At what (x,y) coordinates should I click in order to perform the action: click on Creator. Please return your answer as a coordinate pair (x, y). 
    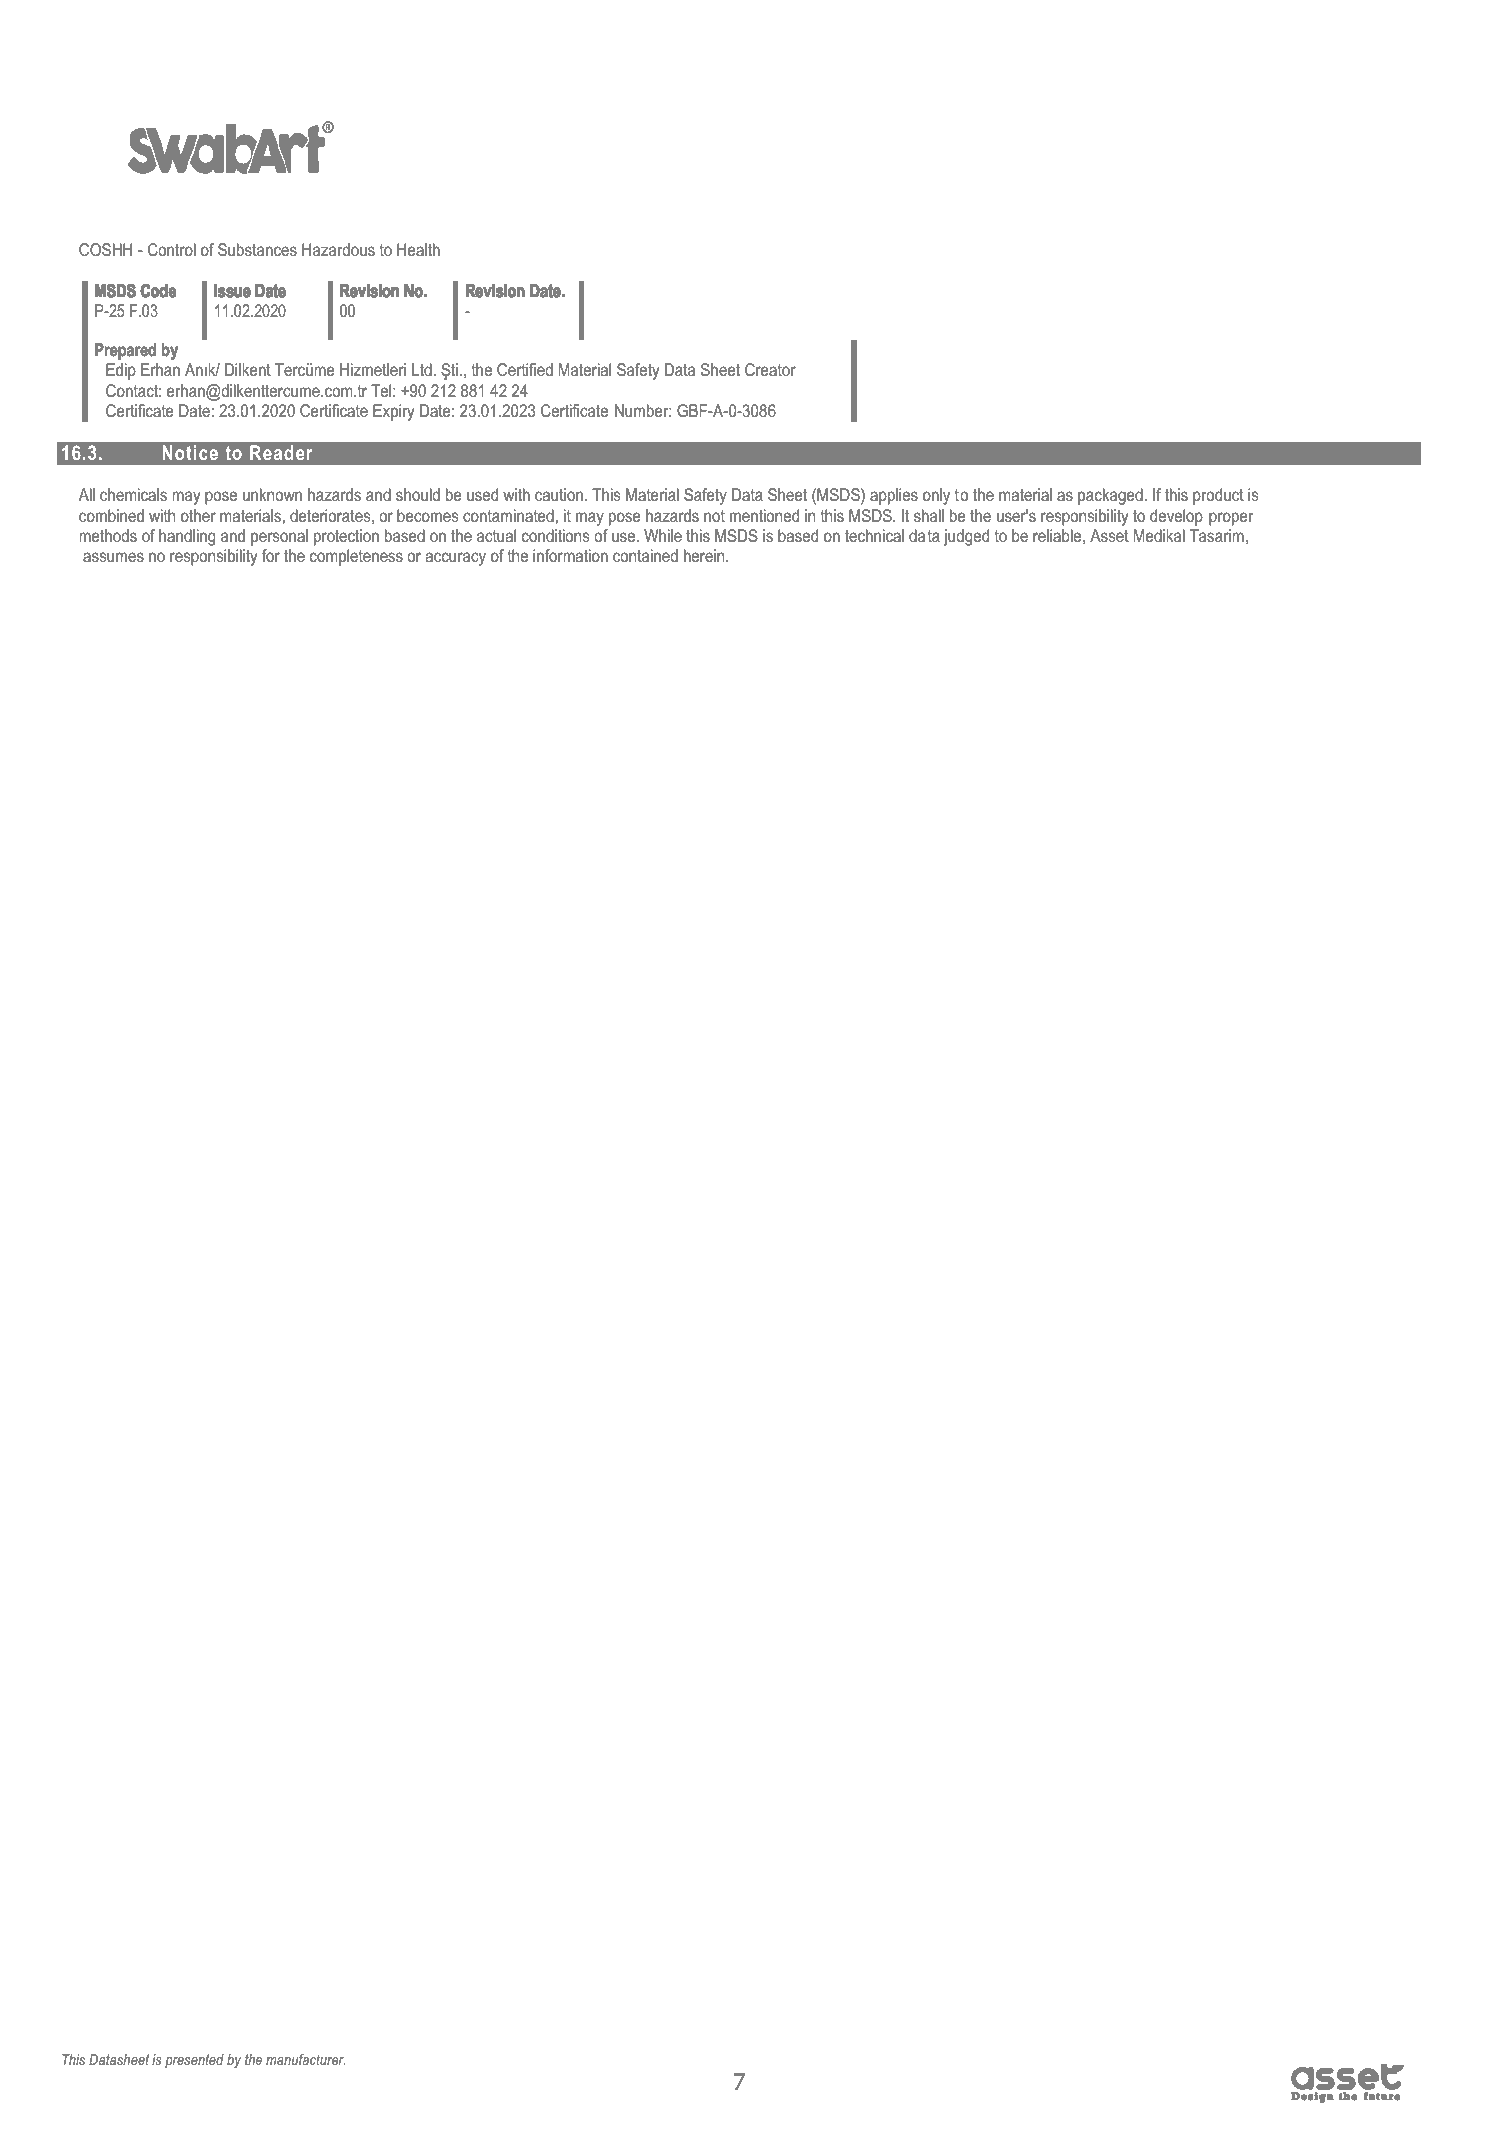
    Looking at the image, I should click on (770, 369).
